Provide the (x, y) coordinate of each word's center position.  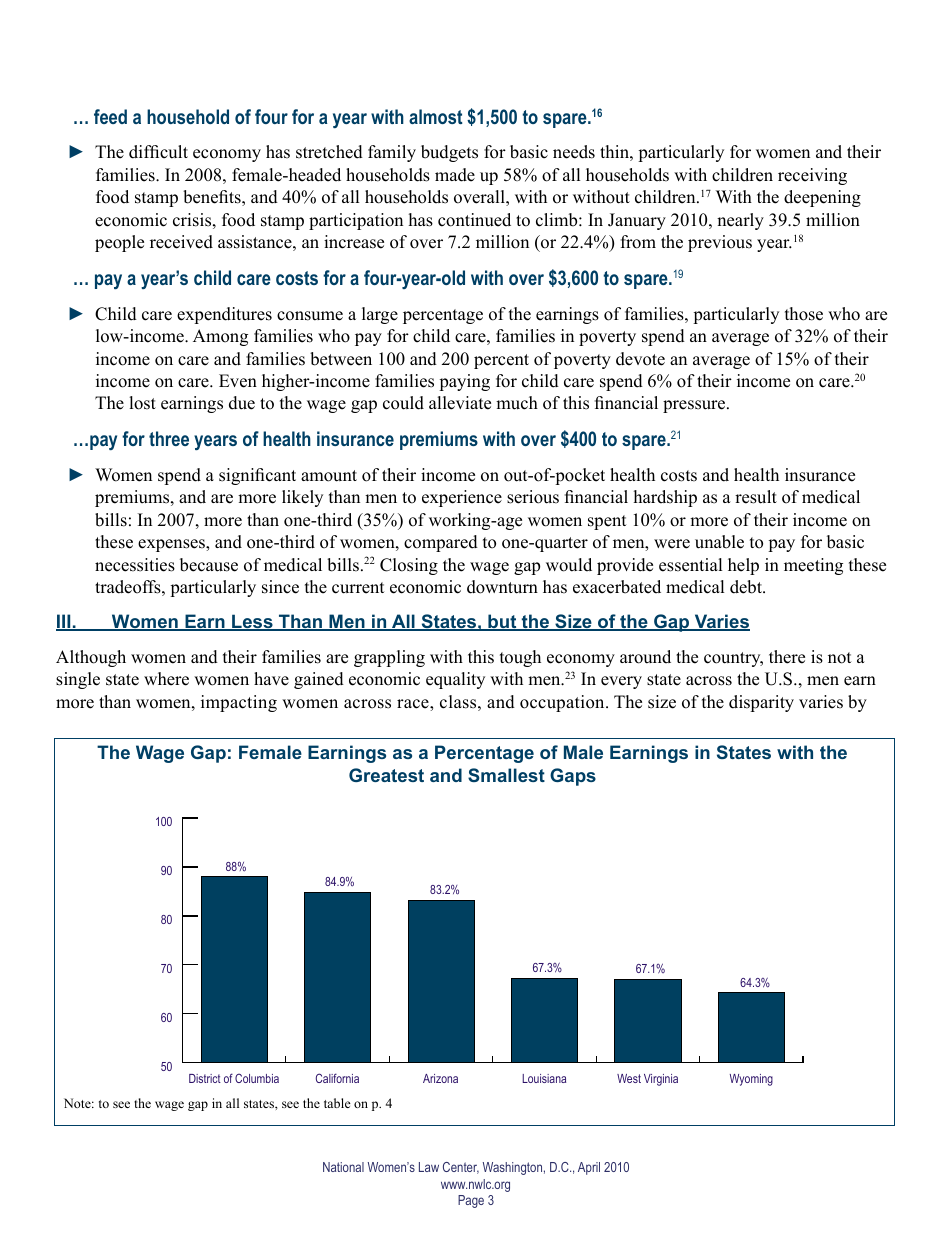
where (166, 679)
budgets (449, 153)
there (787, 657)
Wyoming (751, 1080)
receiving (812, 176)
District (205, 1078)
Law (429, 1167)
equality (455, 680)
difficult (158, 152)
